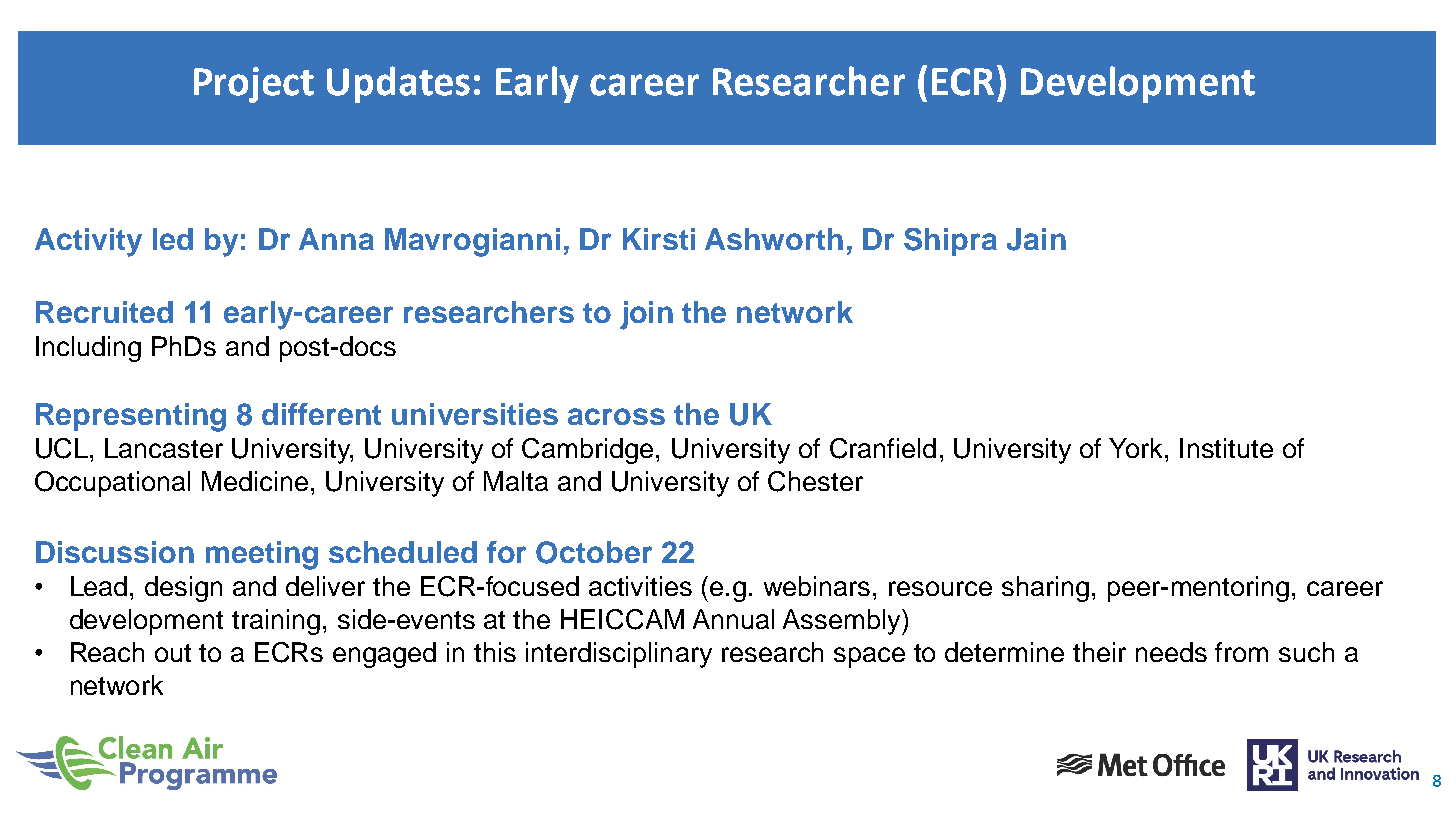 This screenshot has height=819, width=1456. What do you see at coordinates (1137, 448) in the screenshot?
I see `York` at bounding box center [1137, 448].
